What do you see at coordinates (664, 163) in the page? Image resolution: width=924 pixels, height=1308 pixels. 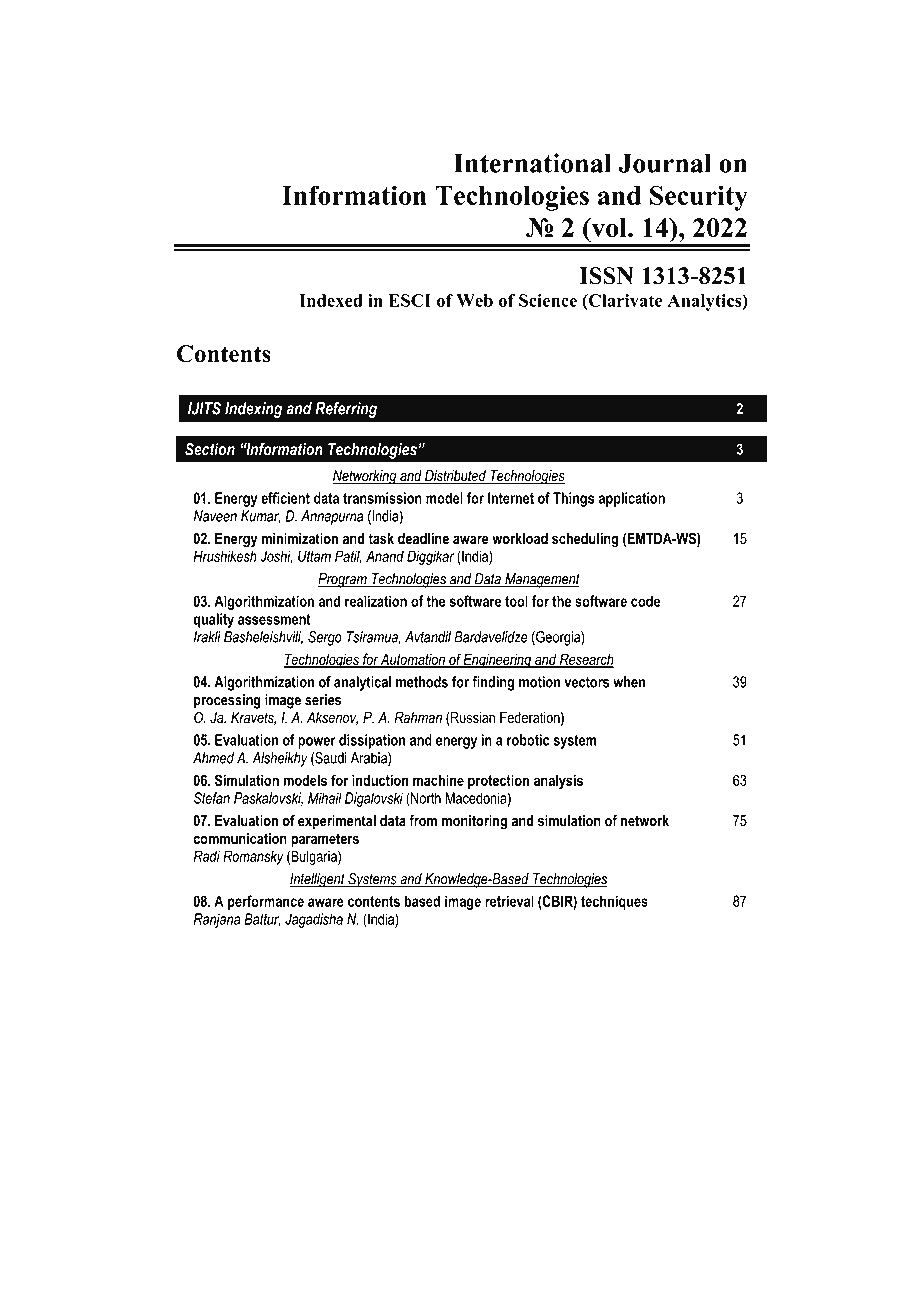 I see `Journal` at bounding box center [664, 163].
